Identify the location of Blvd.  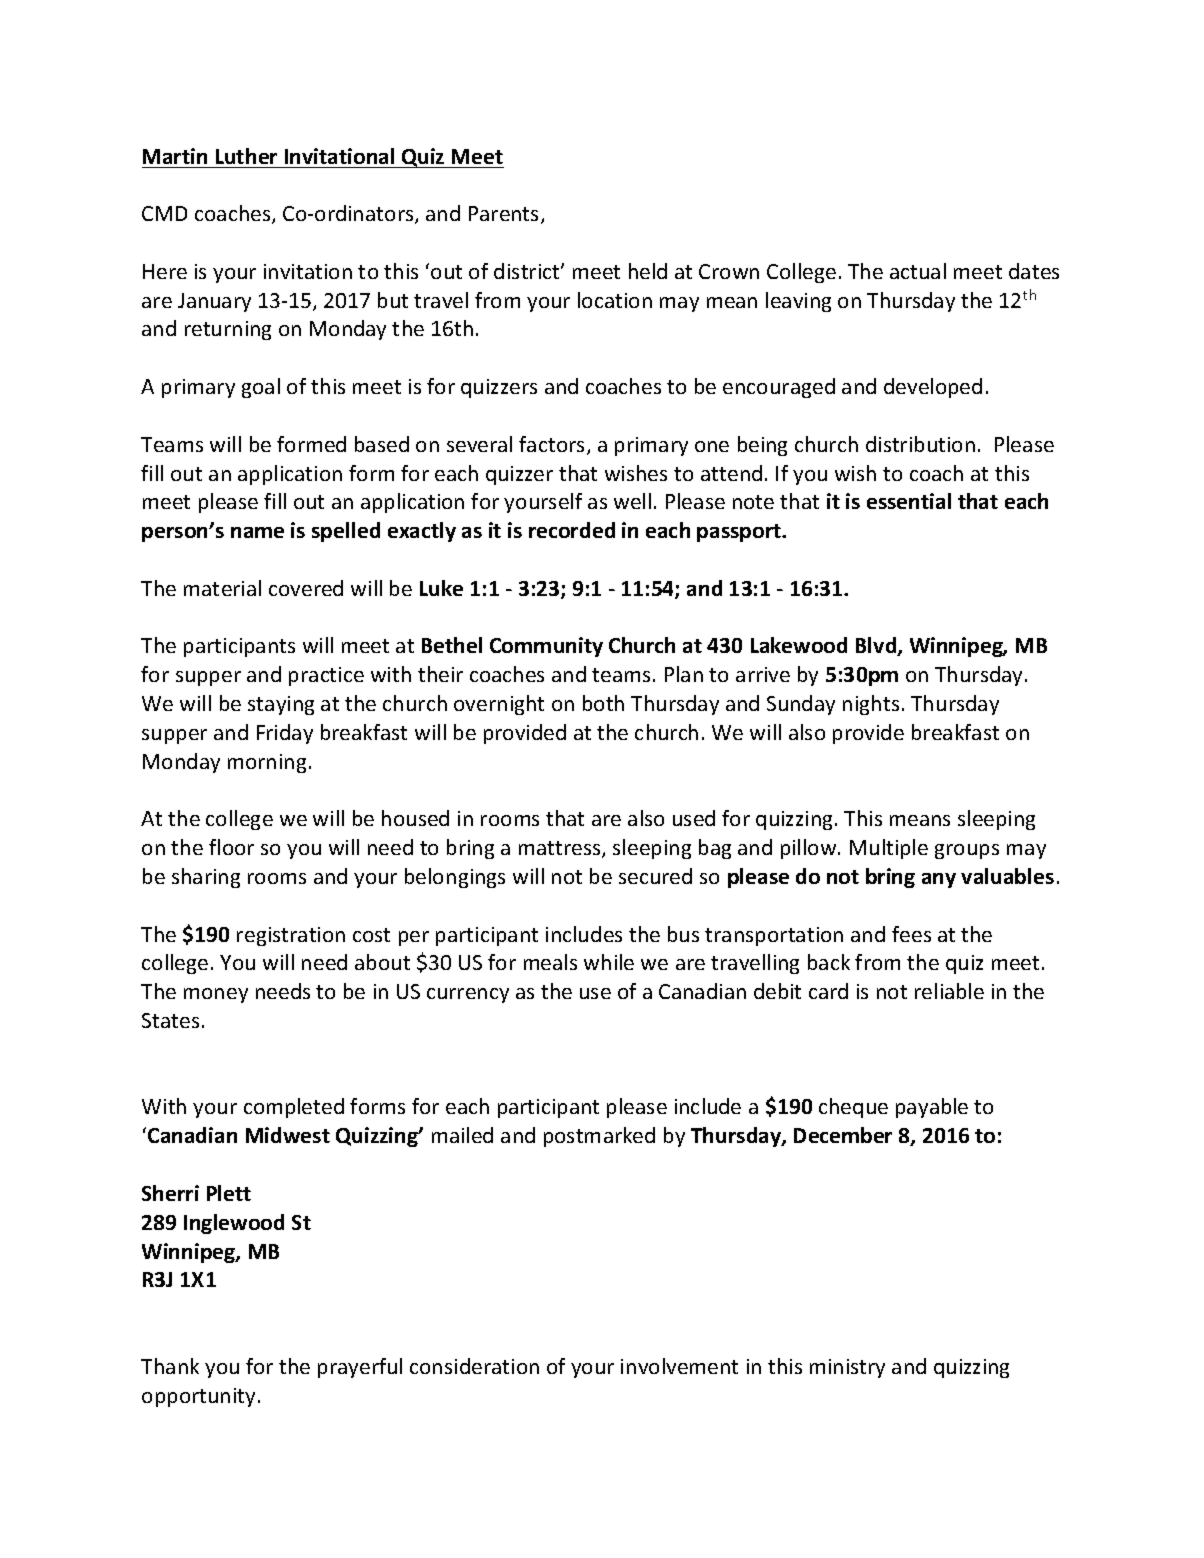
(877, 646).
